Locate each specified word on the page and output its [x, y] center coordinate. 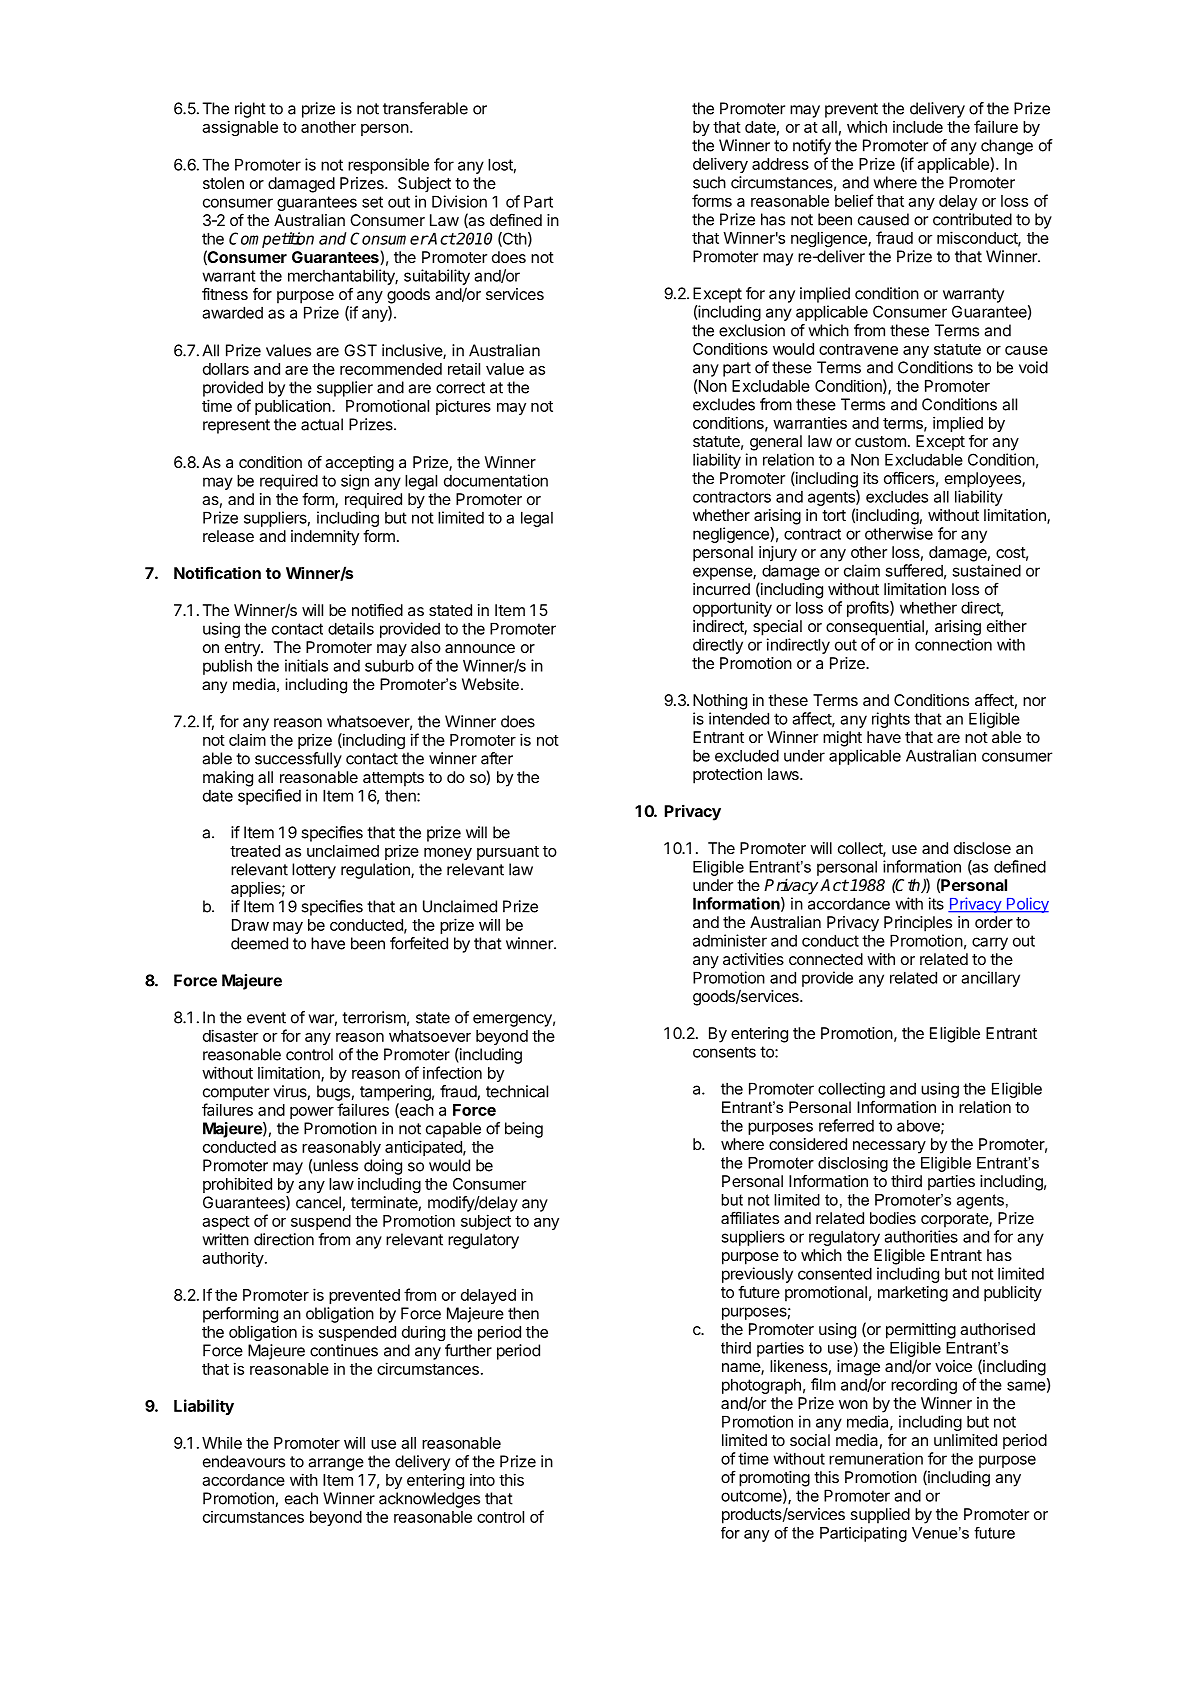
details [351, 628]
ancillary [990, 979]
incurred [721, 589]
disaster [230, 1035]
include [918, 127]
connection [953, 644]
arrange [336, 1464]
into [482, 1480]
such [709, 182]
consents [724, 1052]
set [372, 202]
